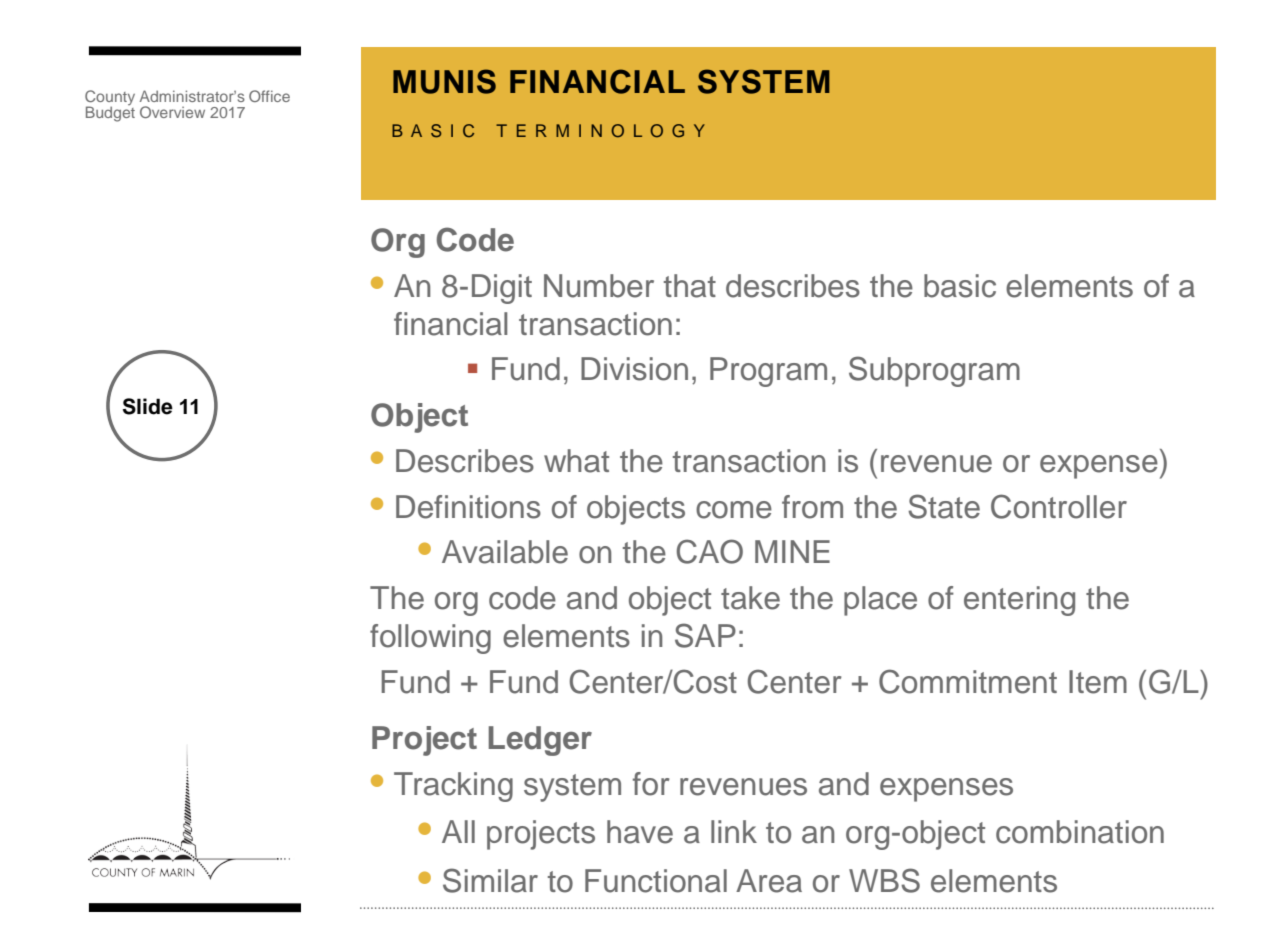 This screenshot has height=952, width=1270. What do you see at coordinates (269, 96) in the screenshot?
I see `Office` at bounding box center [269, 96].
